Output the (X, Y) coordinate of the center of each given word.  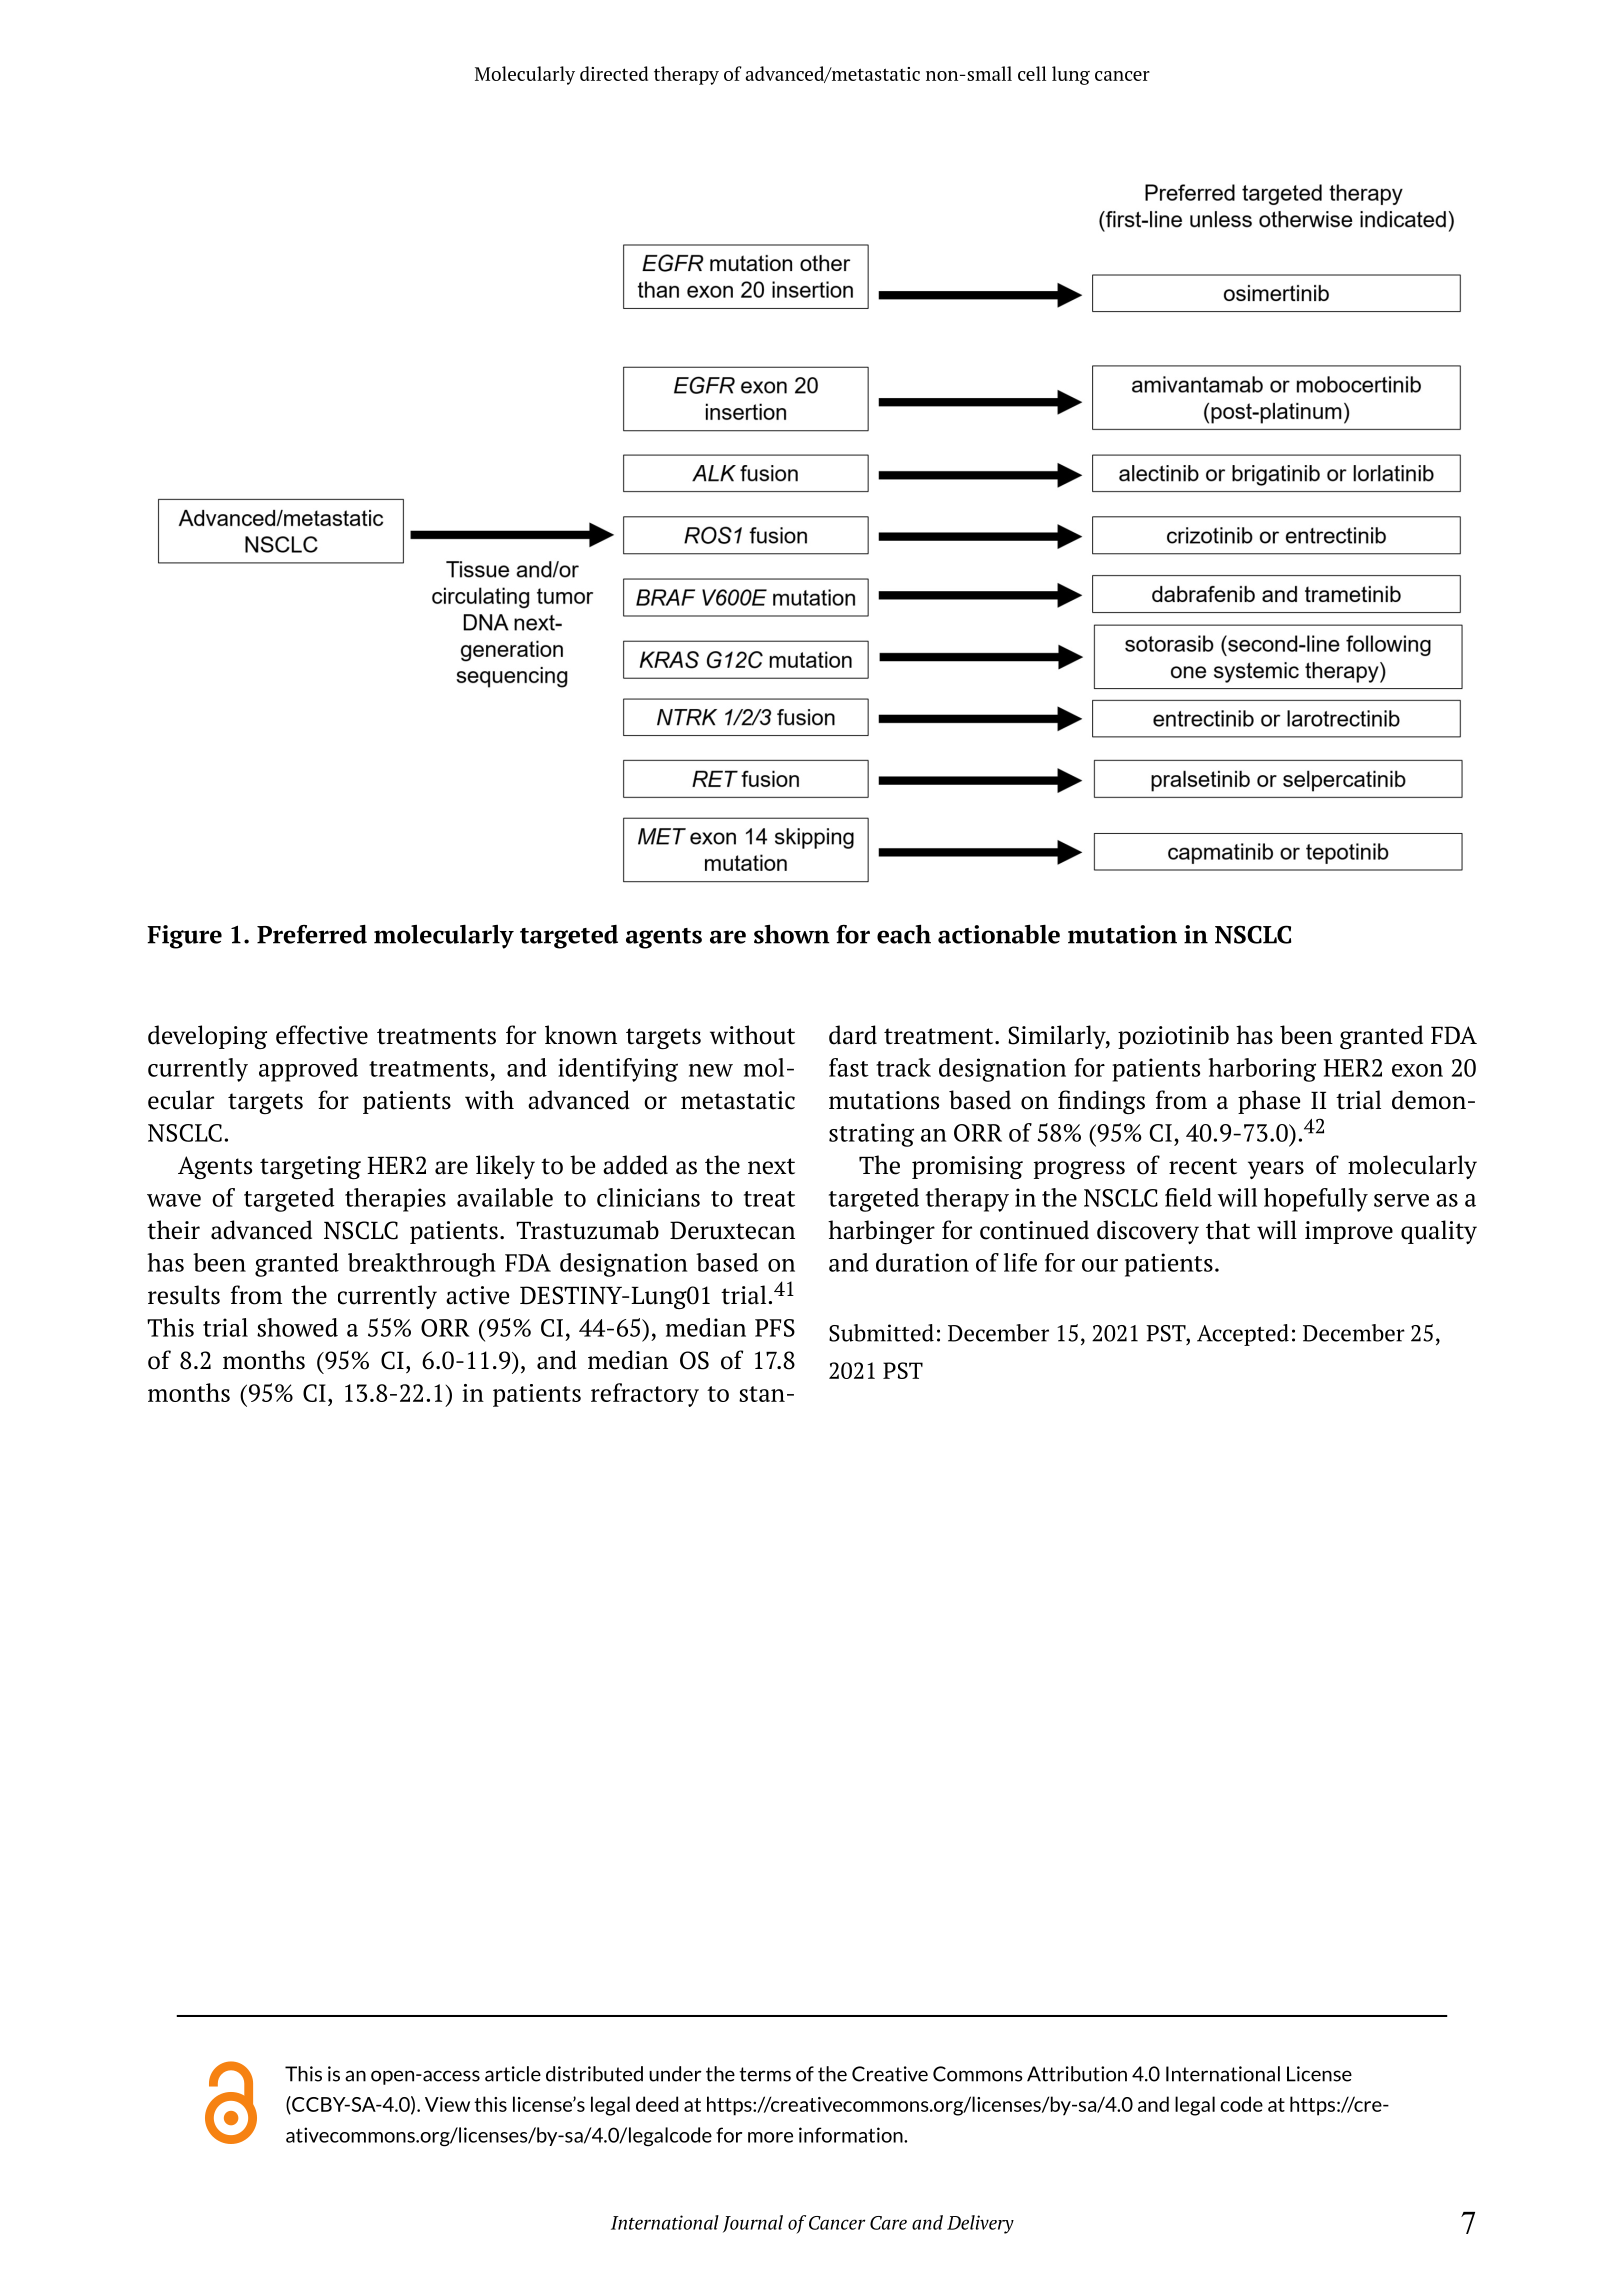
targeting (310, 1167)
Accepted (1243, 1335)
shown (792, 934)
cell (1032, 73)
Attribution (1077, 2074)
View (447, 2104)
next (771, 1166)
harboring (1262, 1070)
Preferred (312, 934)
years (1276, 1170)
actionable (999, 934)
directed (614, 73)
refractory (645, 1395)
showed (297, 1327)
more (770, 2137)
